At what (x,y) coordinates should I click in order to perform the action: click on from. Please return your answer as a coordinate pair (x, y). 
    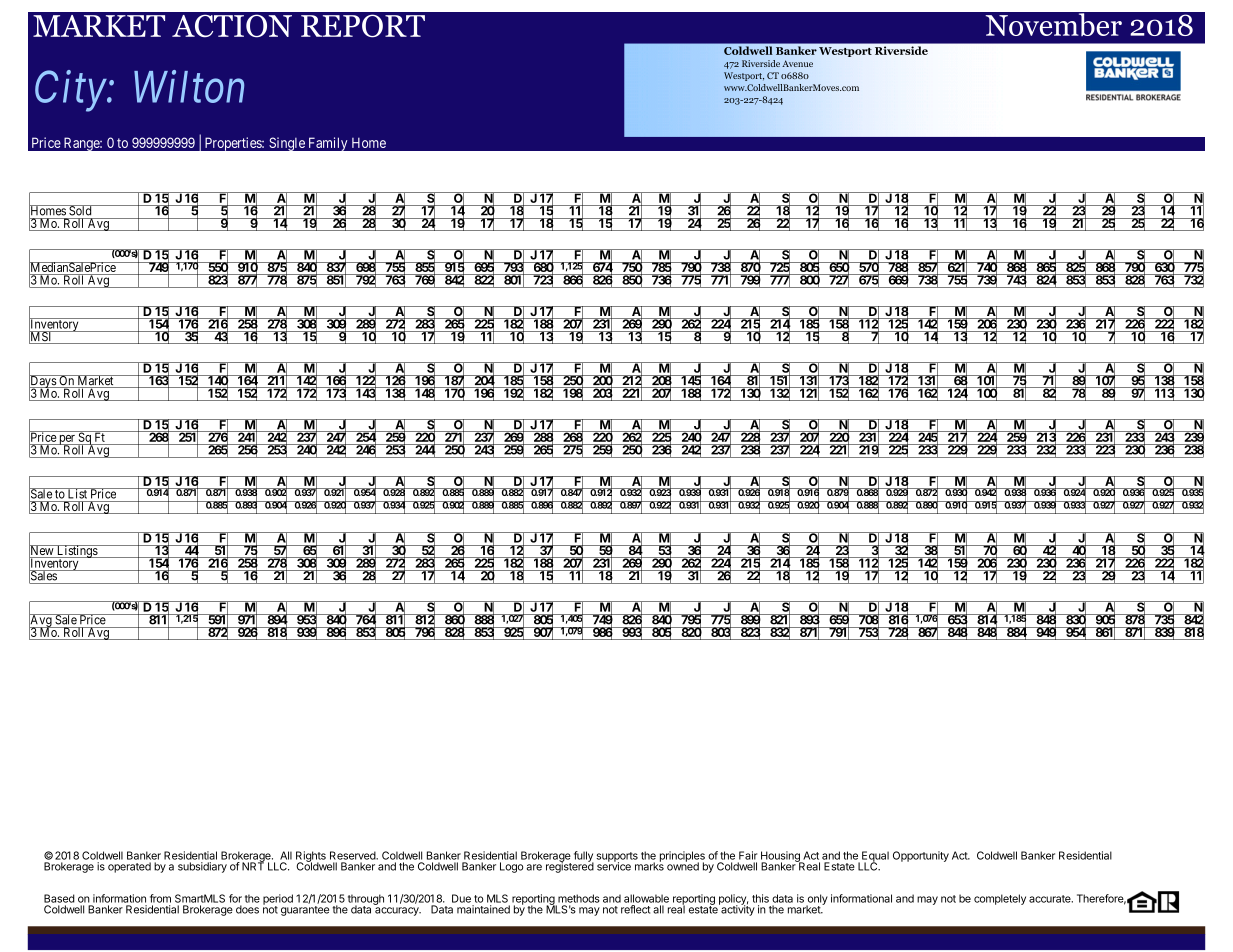
    Looking at the image, I should click on (160, 898).
